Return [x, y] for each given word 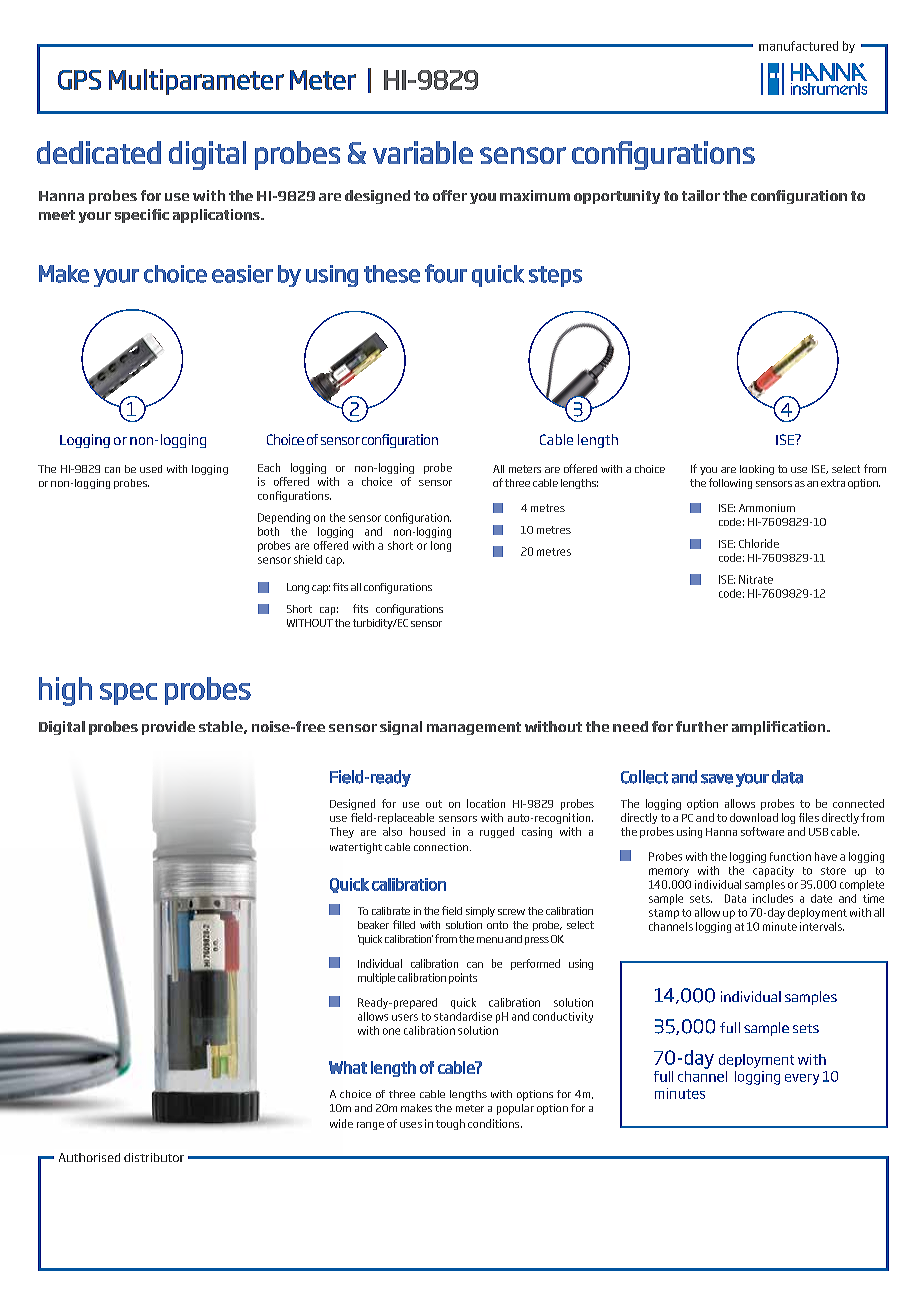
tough [450, 1124]
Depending [284, 518]
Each [269, 467]
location [486, 803]
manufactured [798, 46]
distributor [154, 1157]
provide [168, 728]
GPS [79, 80]
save [717, 779]
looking [757, 470]
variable [423, 152]
